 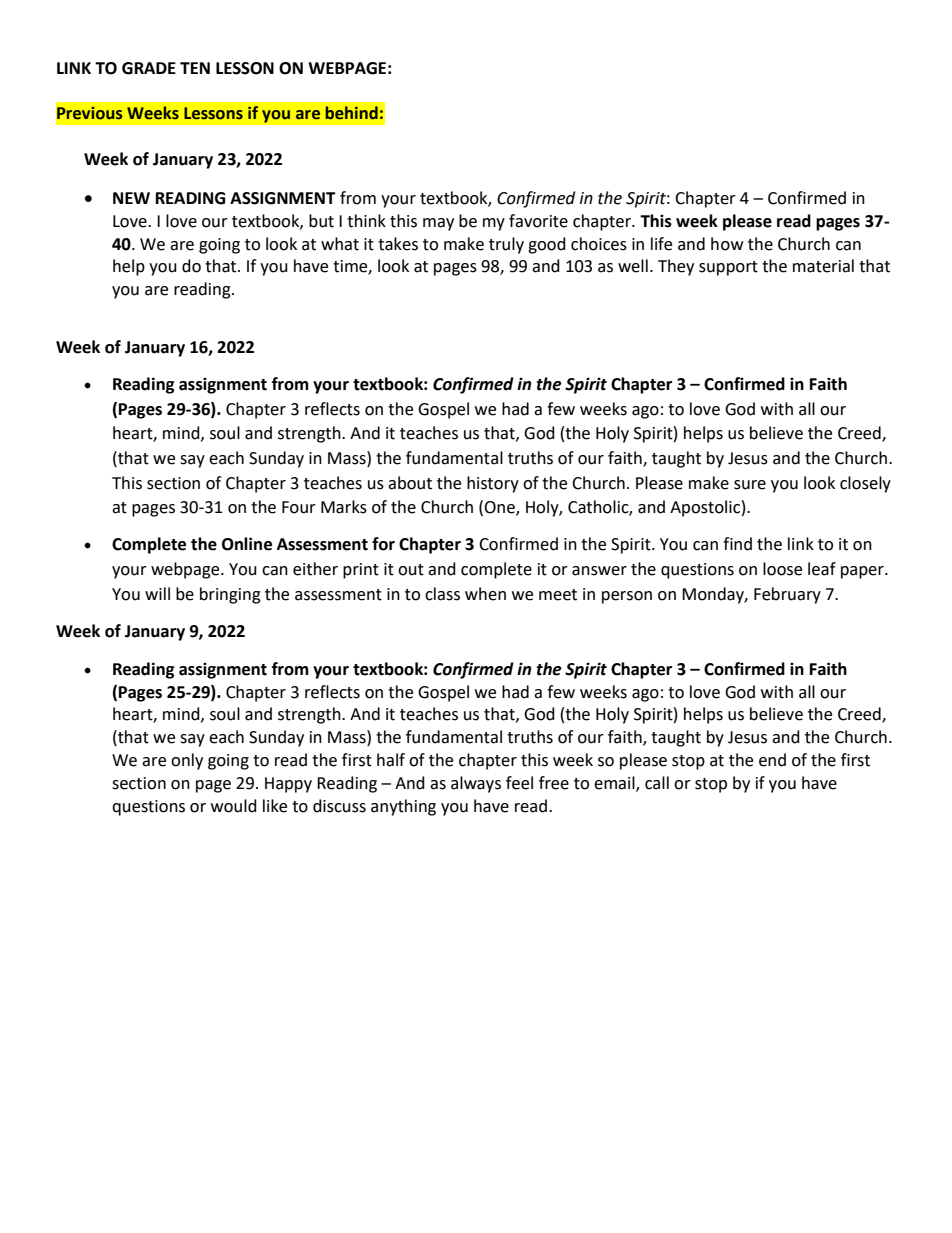 What do you see at coordinates (195, 68) in the document?
I see `TEN` at bounding box center [195, 68].
